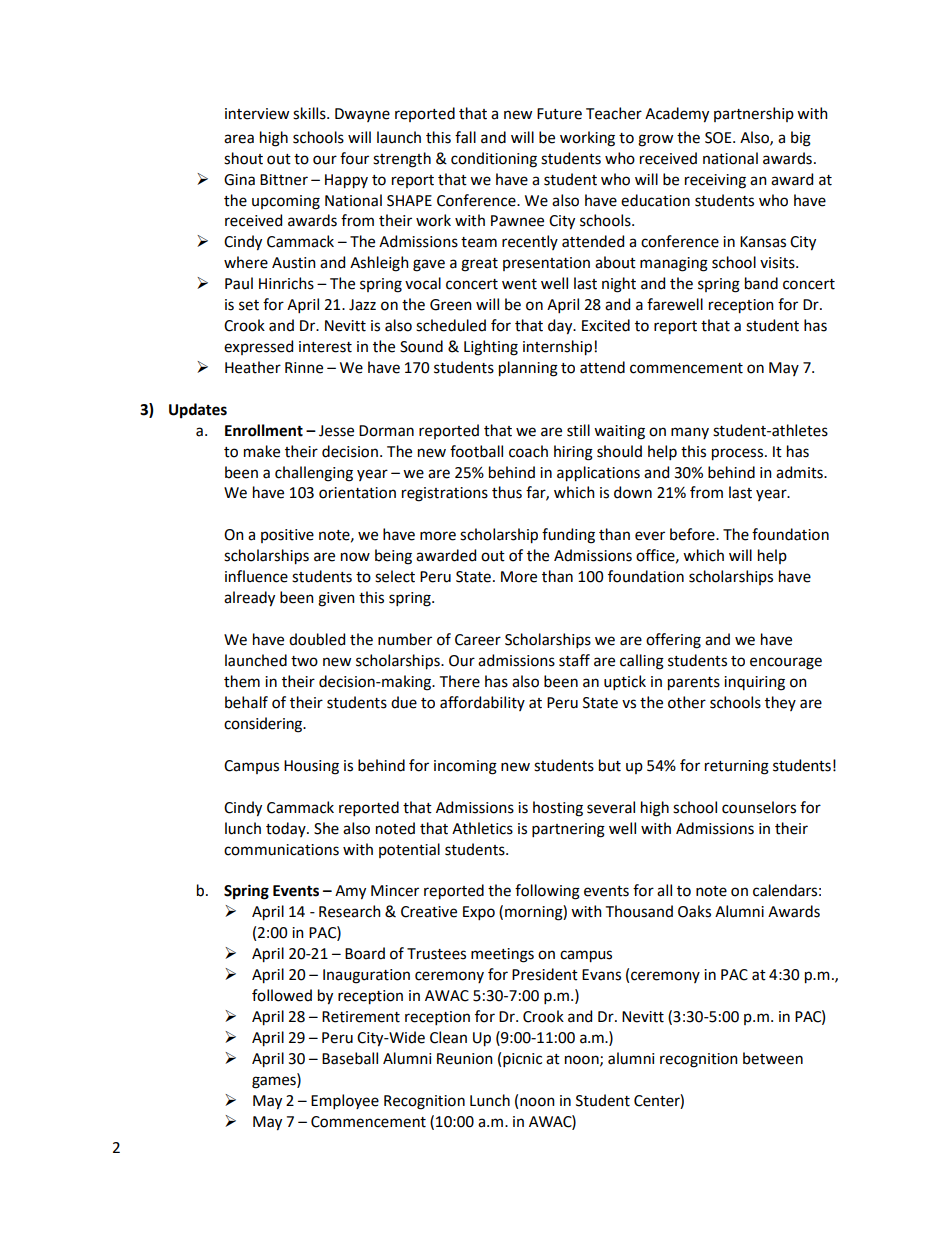 The width and height of the image is (952, 1233). I want to click on Athletics, so click(482, 828).
